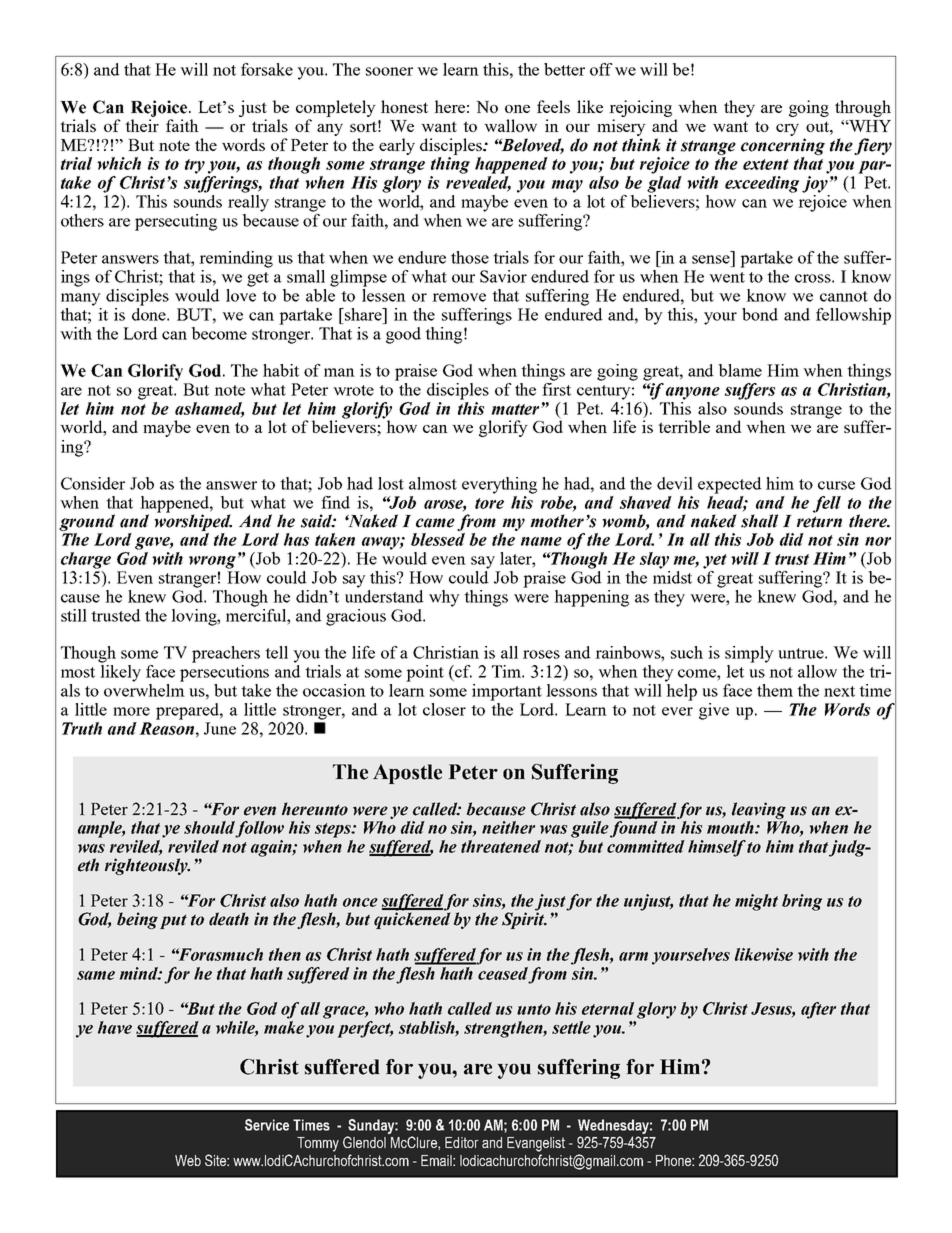  I want to click on after, so click(818, 1010).
